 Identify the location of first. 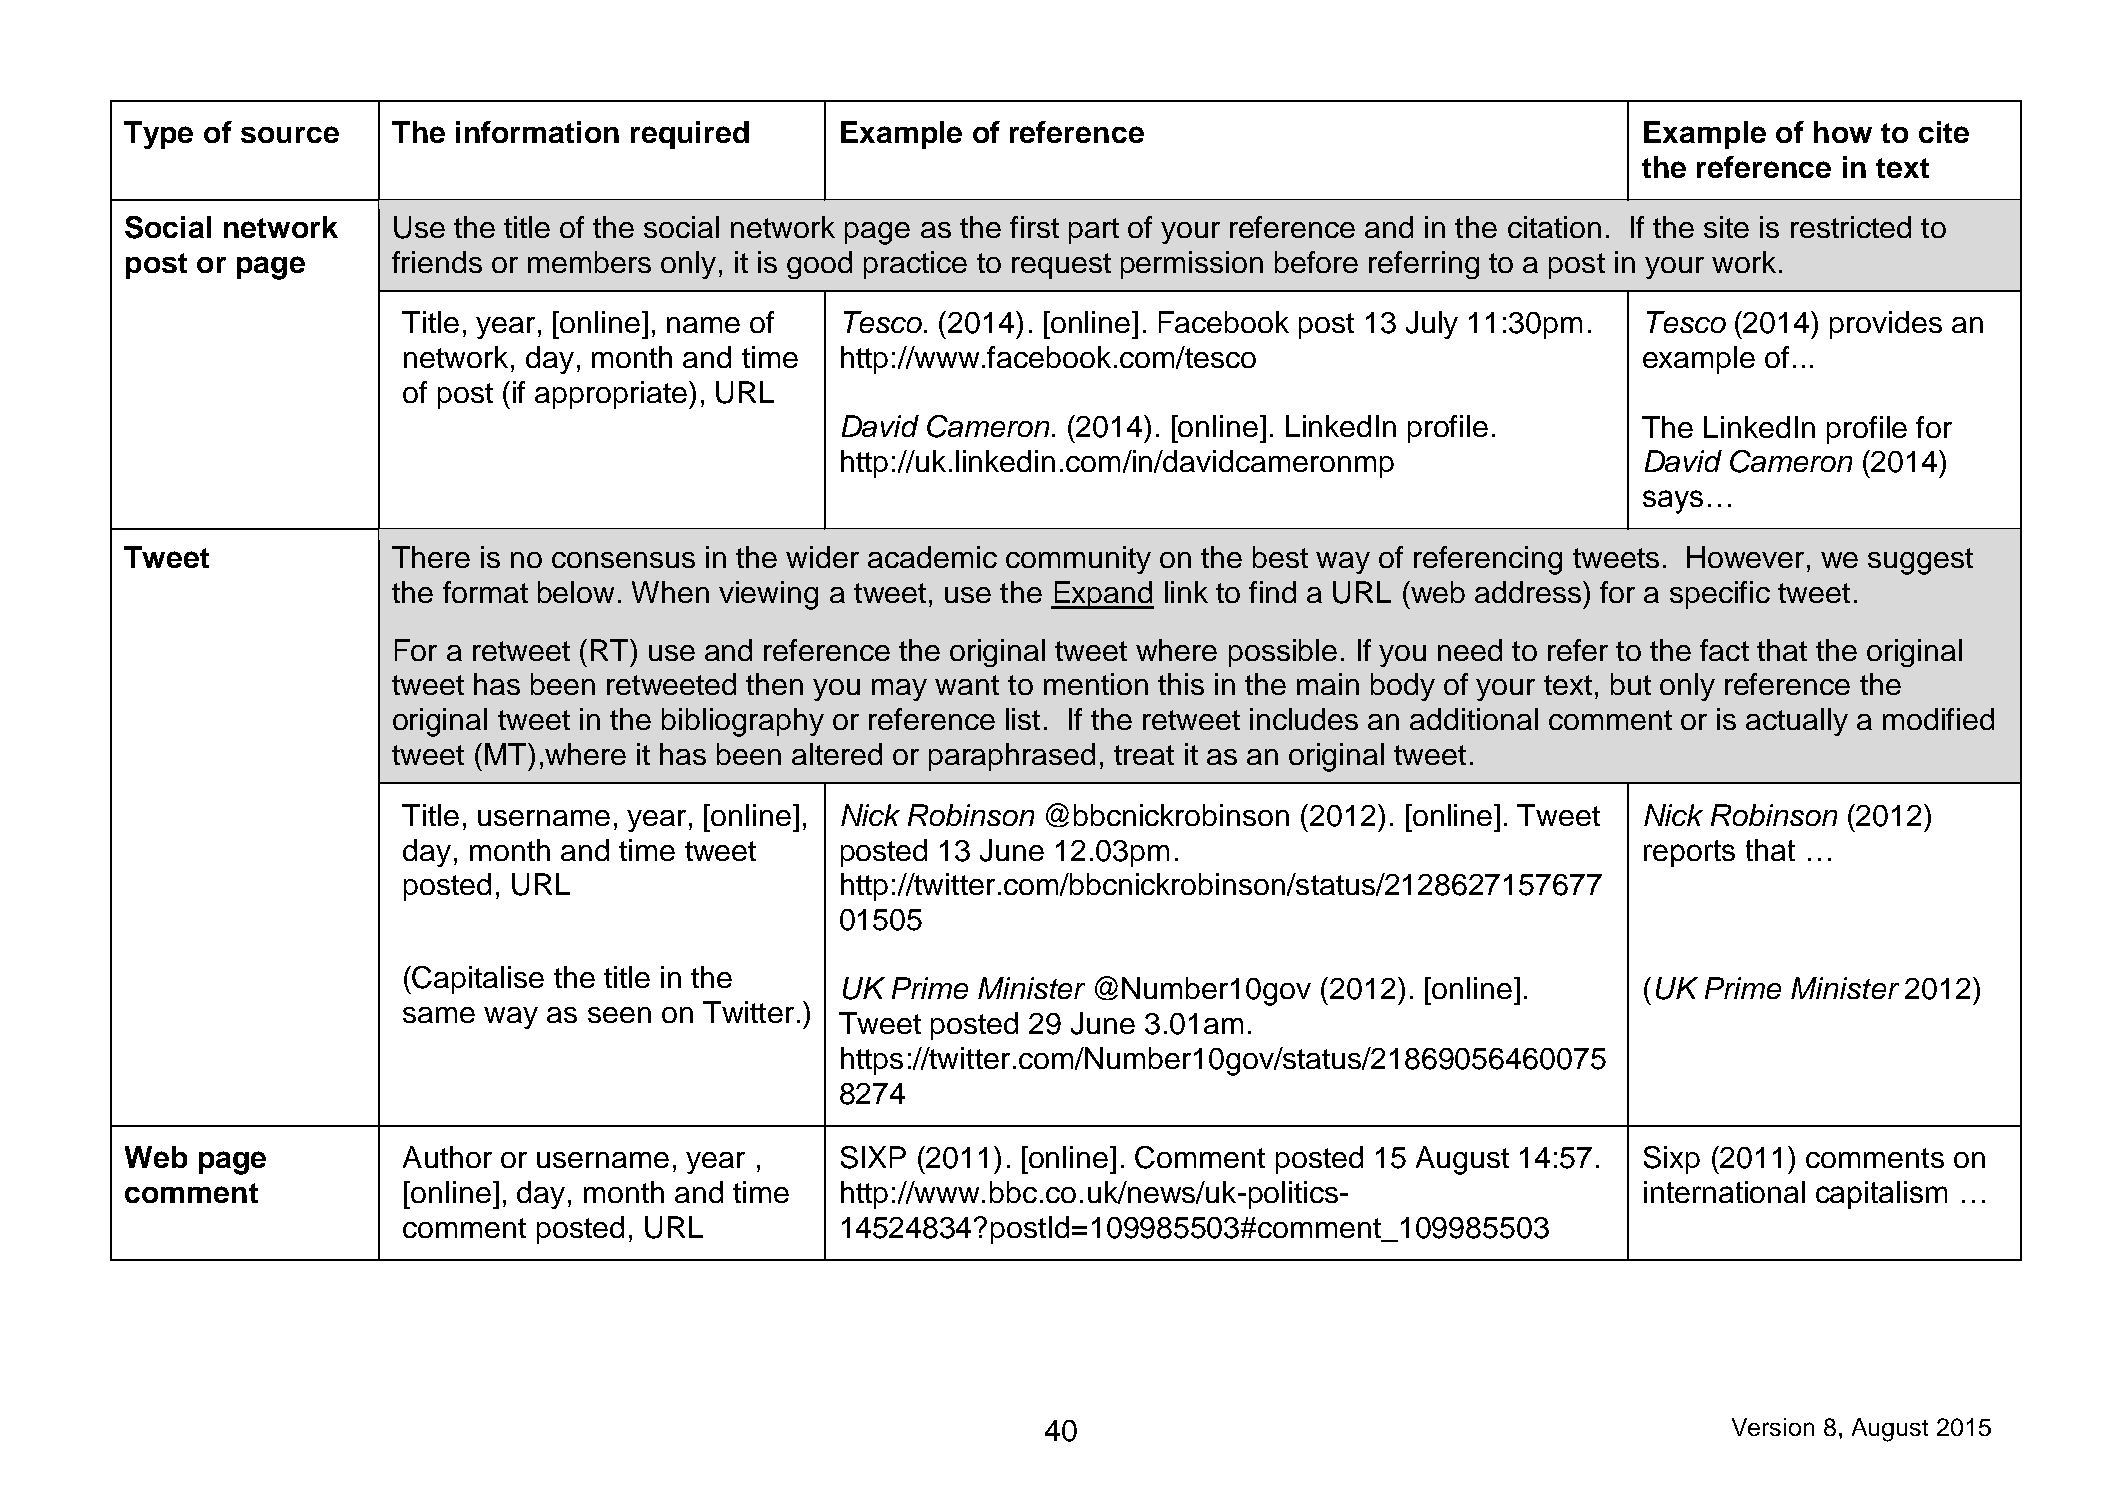
(1034, 227).
